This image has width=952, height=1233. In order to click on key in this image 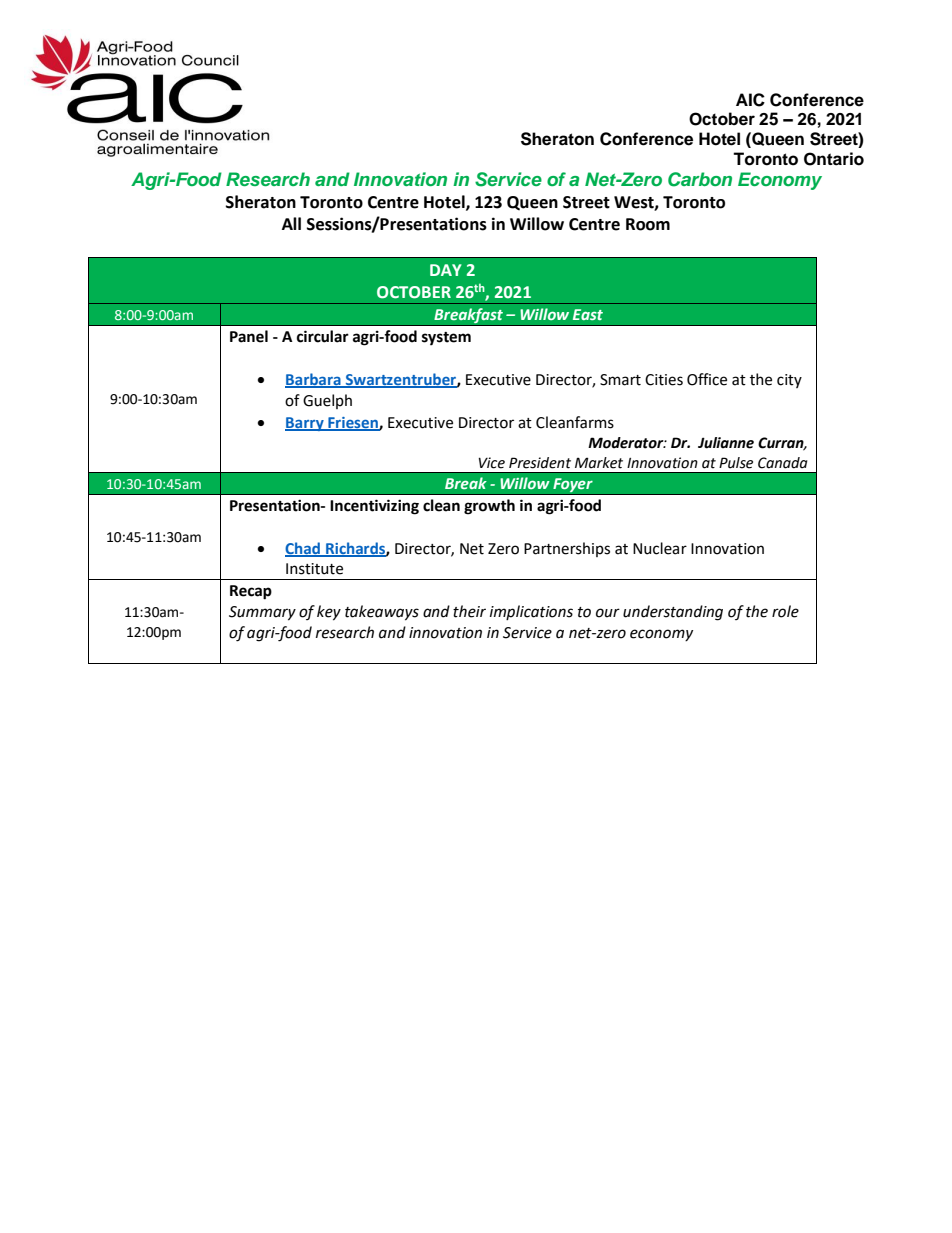, I will do `click(329, 613)`.
